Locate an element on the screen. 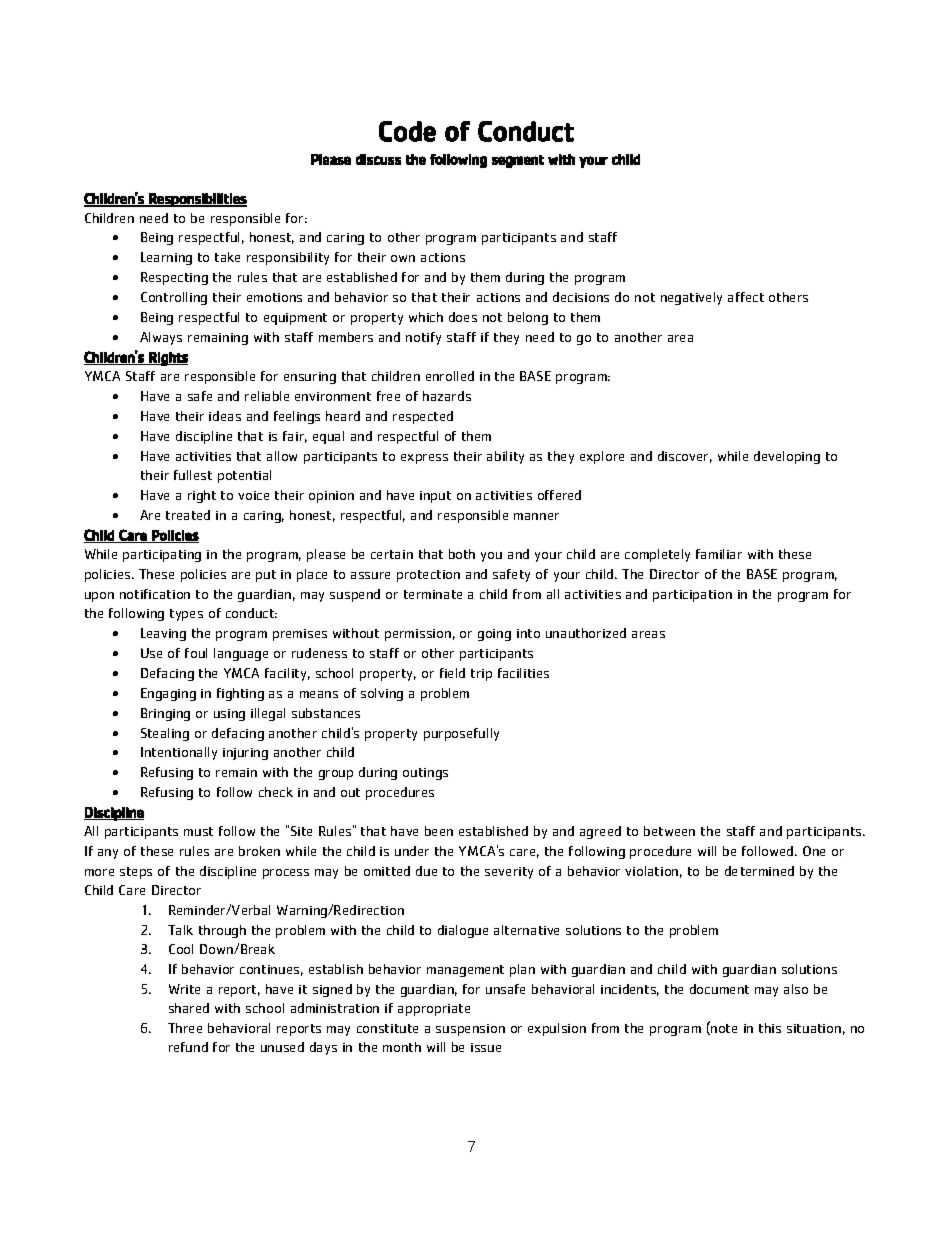 This screenshot has height=1233, width=952. Always is located at coordinates (161, 338).
